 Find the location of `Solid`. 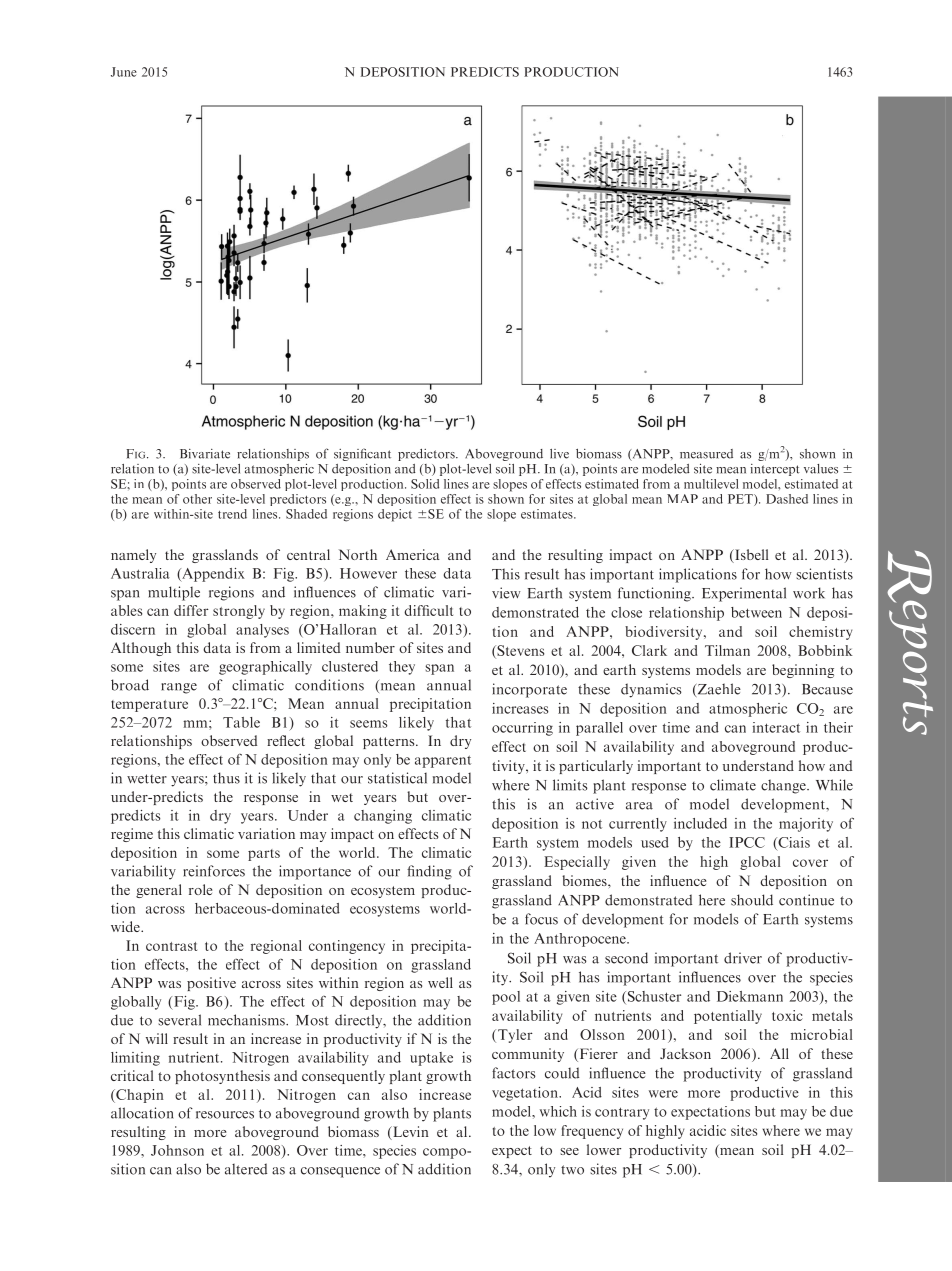

Solid is located at coordinates (425, 484).
